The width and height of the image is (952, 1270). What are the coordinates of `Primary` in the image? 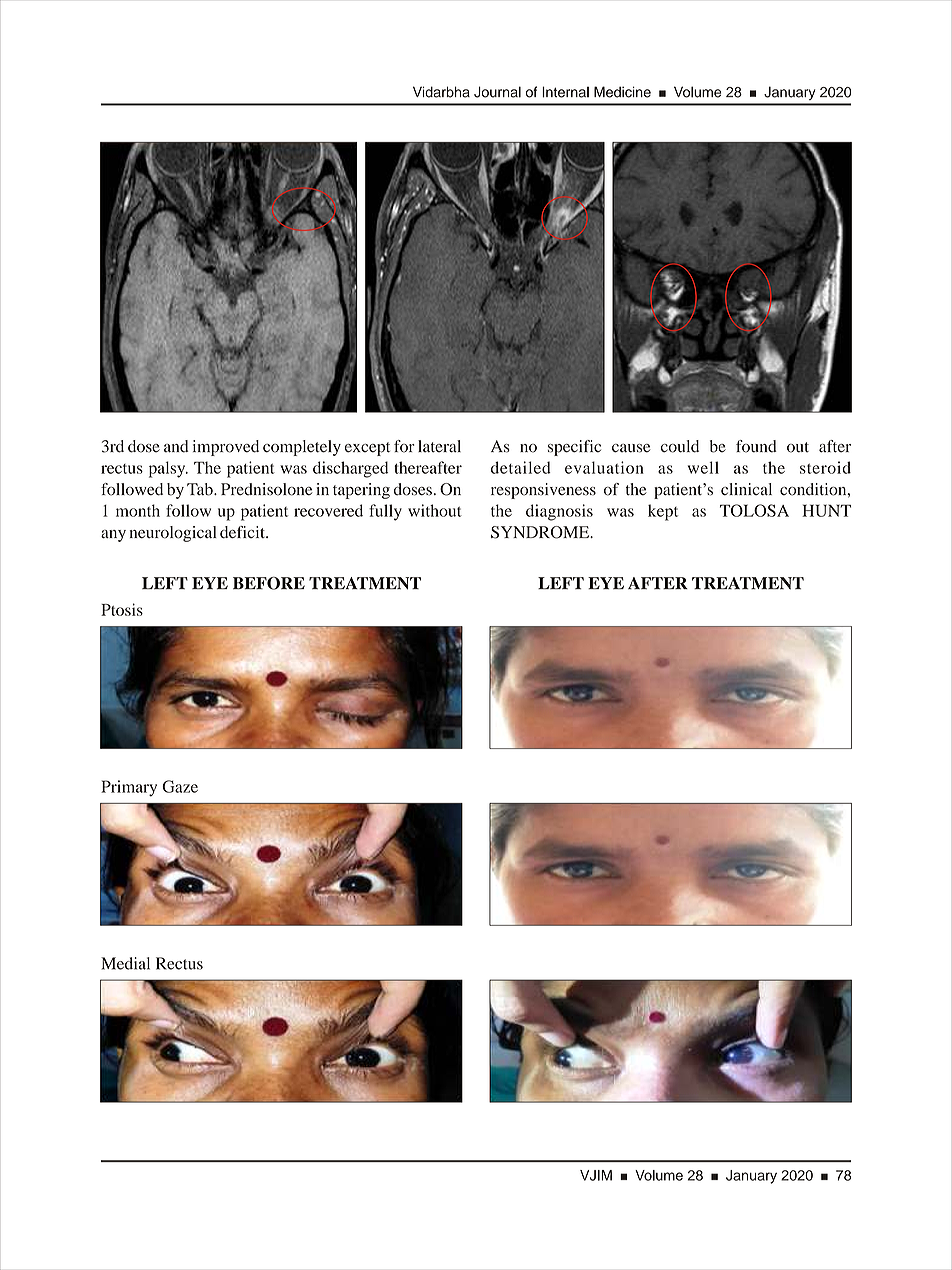 It's located at (129, 788).
